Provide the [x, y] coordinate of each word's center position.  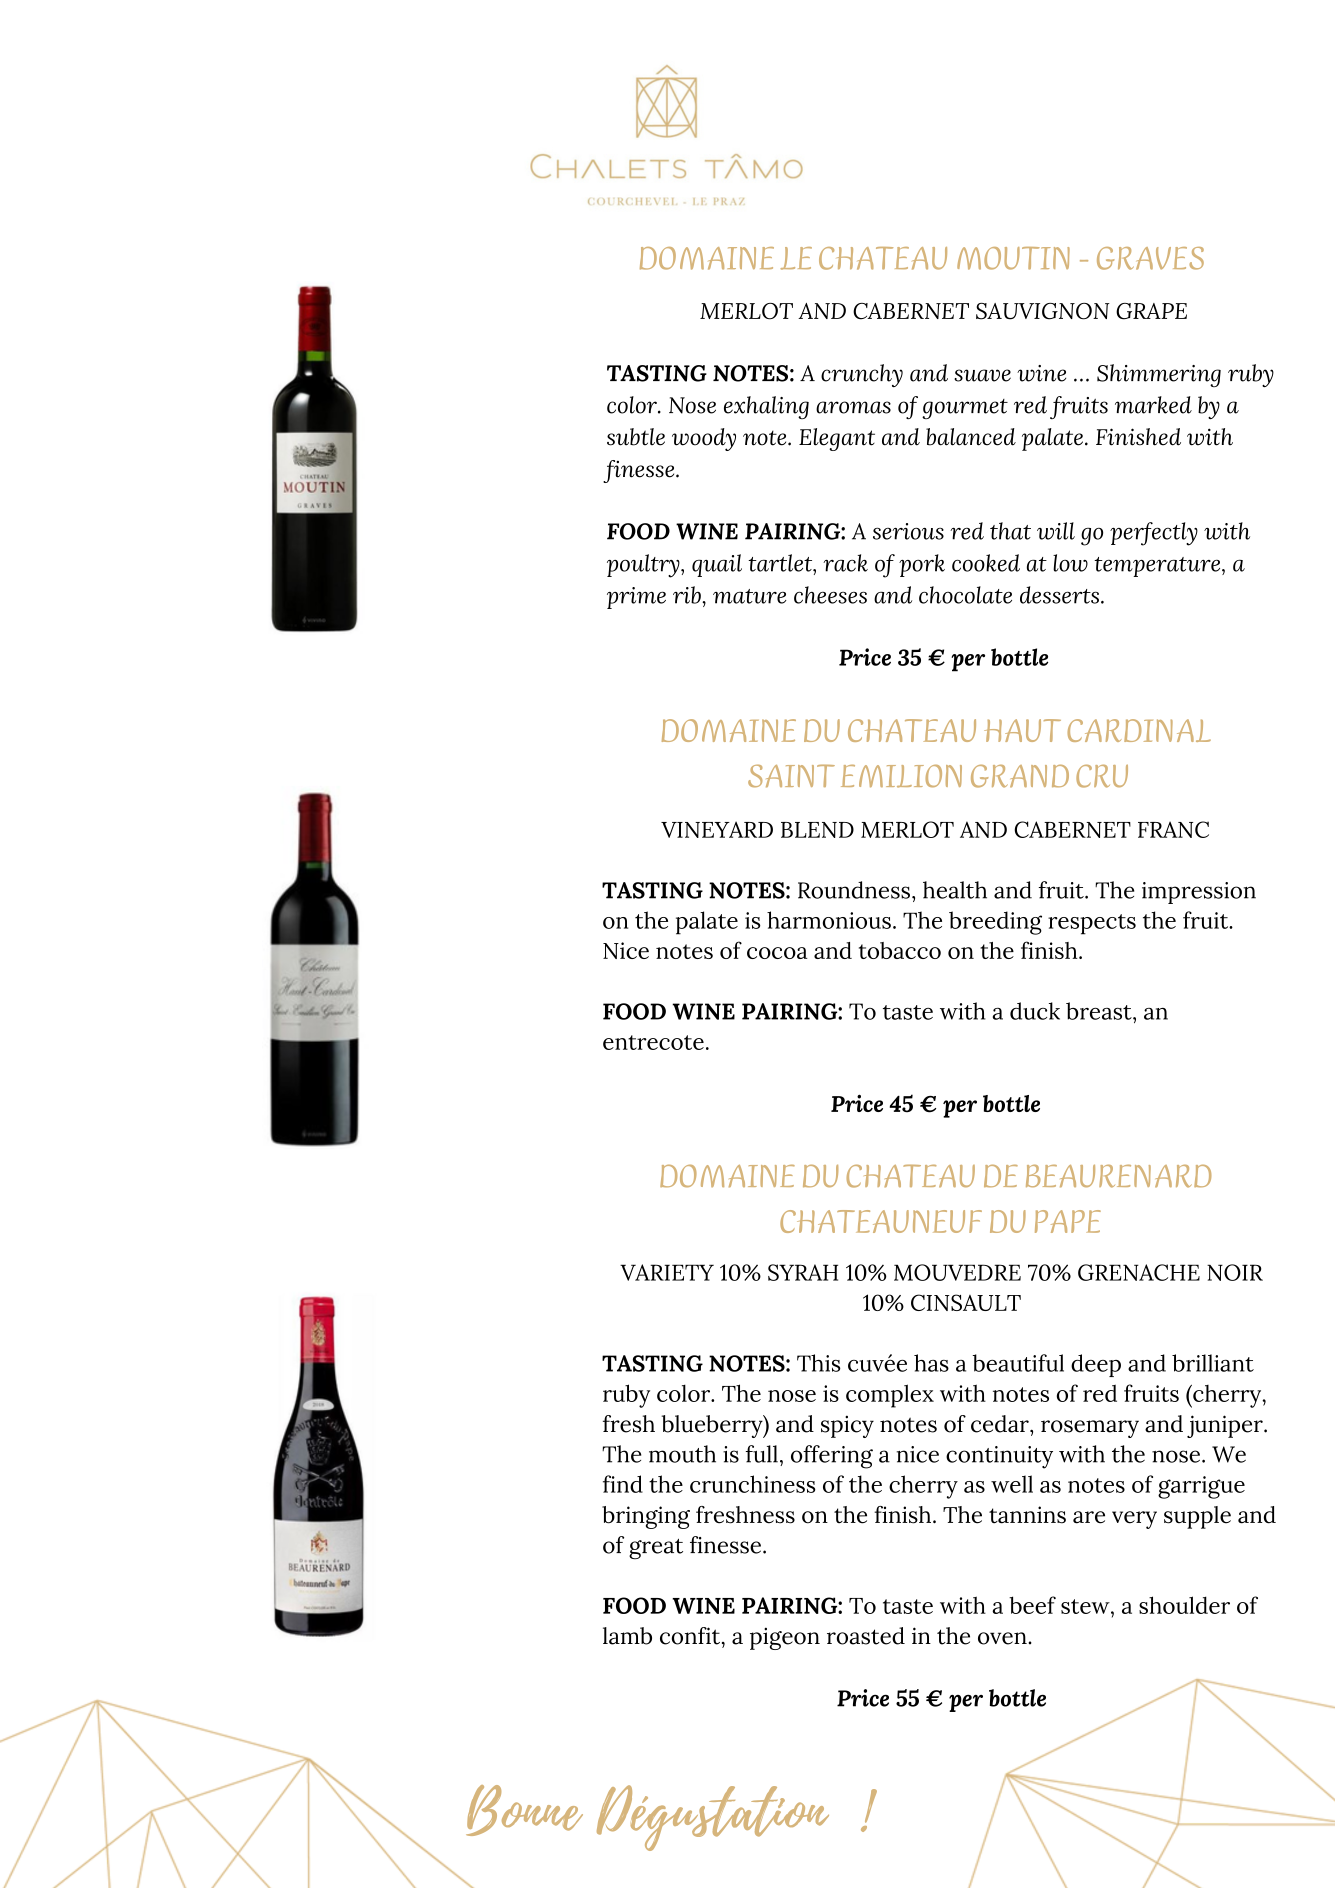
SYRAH [803, 1272]
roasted [866, 1636]
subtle [636, 437]
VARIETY [667, 1272]
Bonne [524, 1810]
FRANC [1173, 829]
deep [1096, 1365]
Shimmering [1159, 375]
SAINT [791, 776]
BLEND [817, 830]
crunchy [862, 375]
